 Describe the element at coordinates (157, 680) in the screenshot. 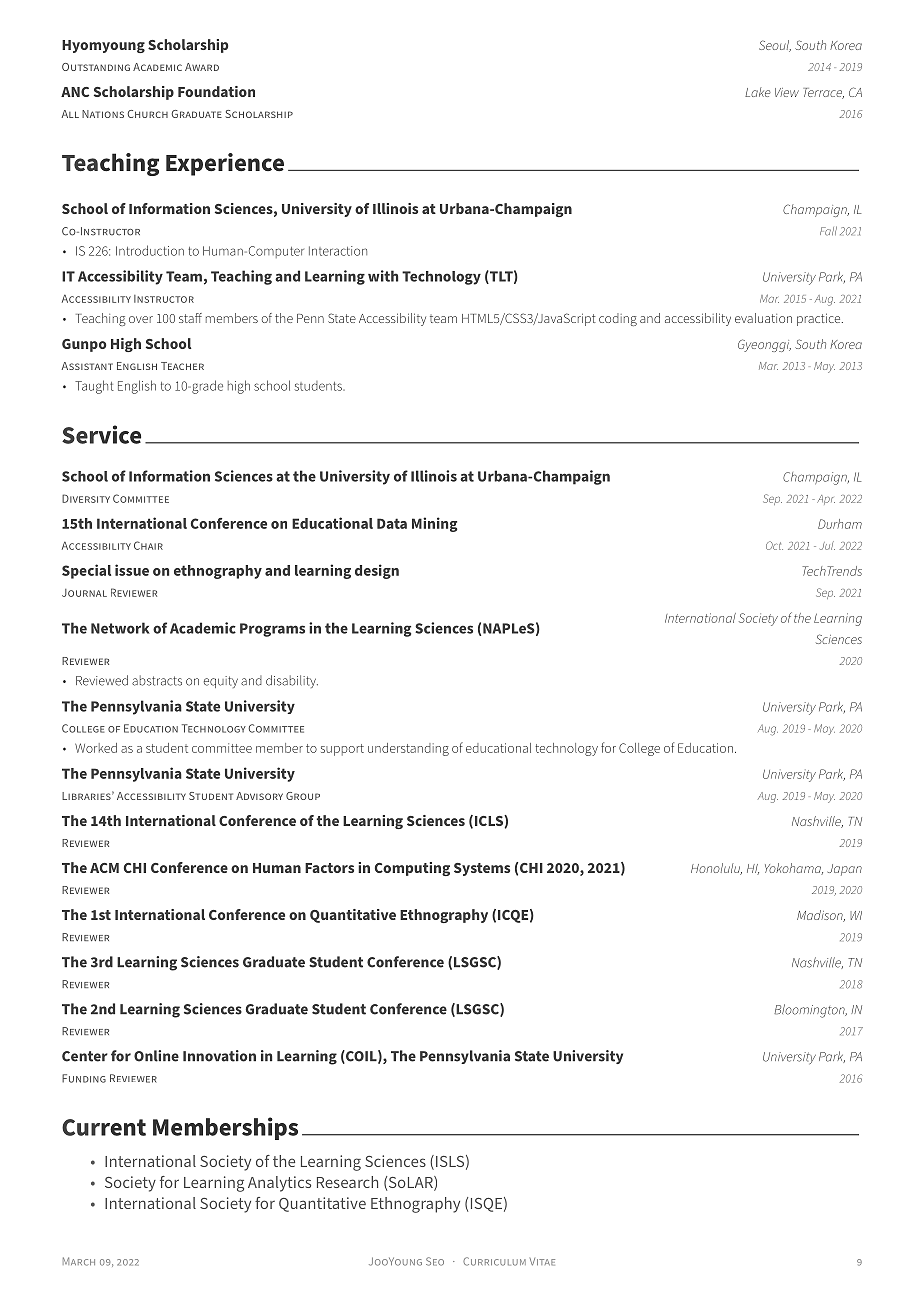

I see `abstracts` at that location.
